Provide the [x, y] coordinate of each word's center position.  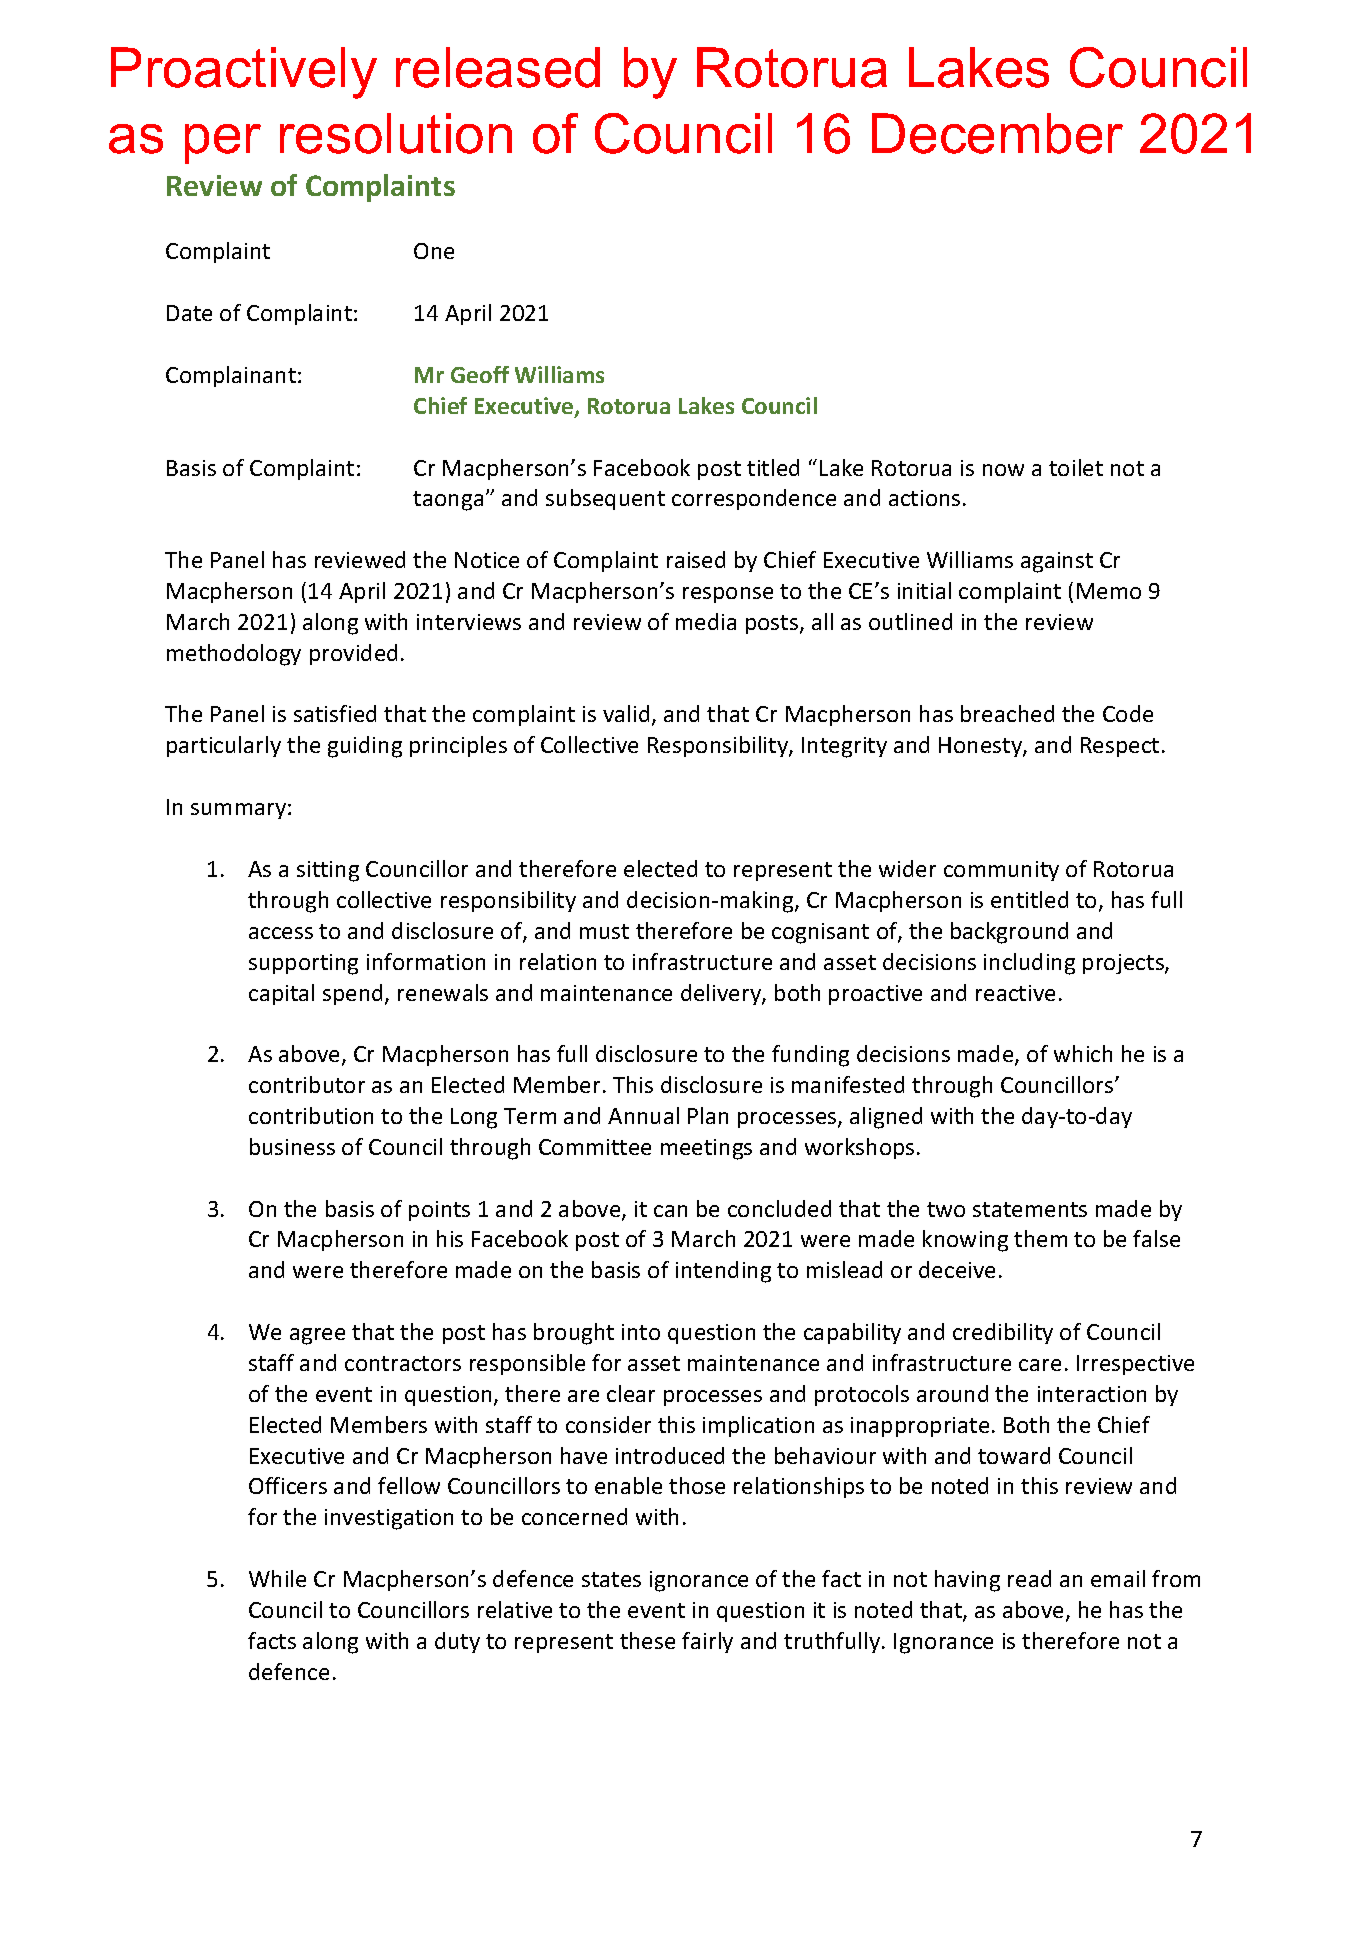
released [498, 67]
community [1001, 871]
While [277, 1578]
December [997, 133]
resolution [396, 133]
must [604, 931]
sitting [328, 871]
